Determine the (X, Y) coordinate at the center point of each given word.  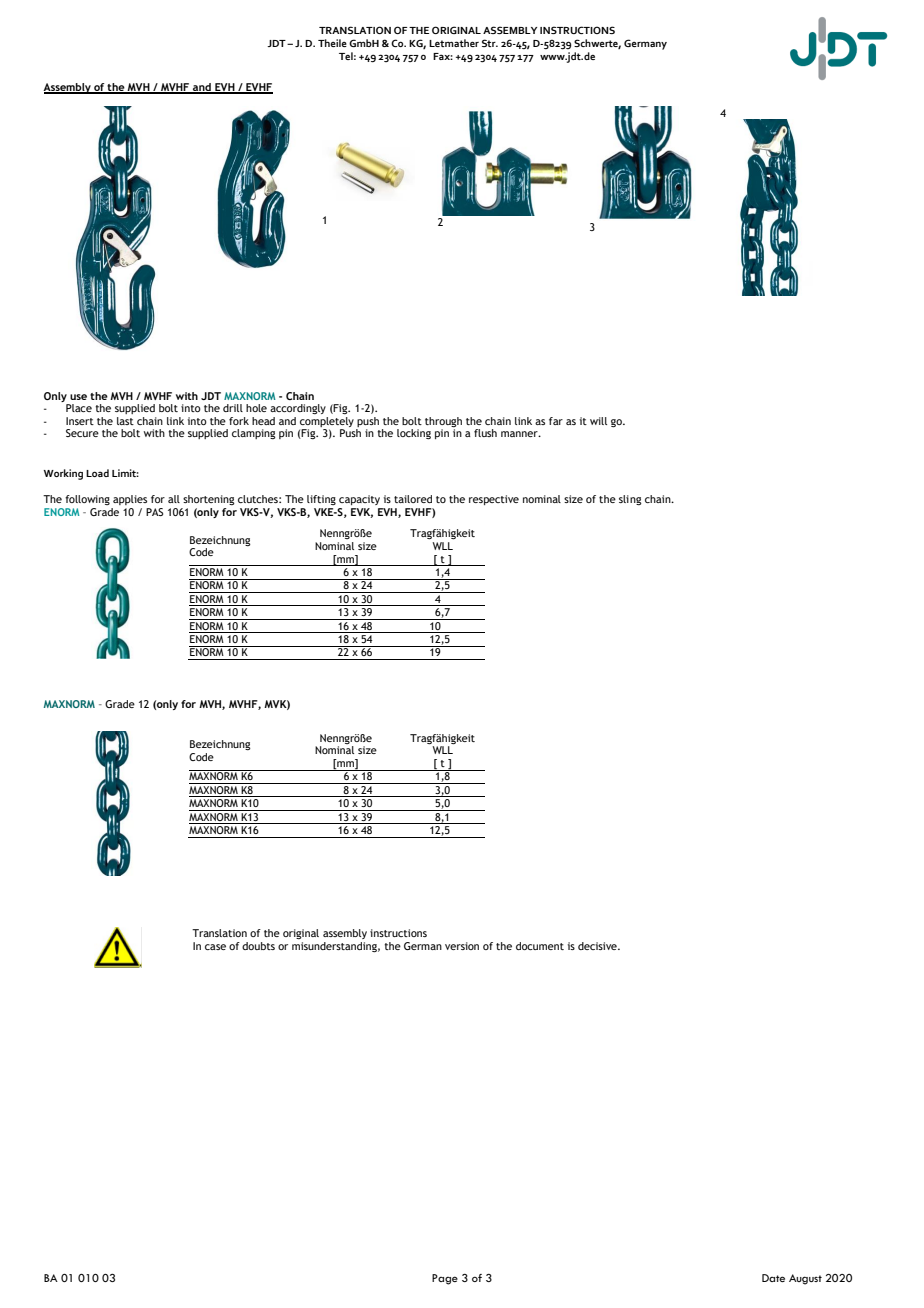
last (125, 421)
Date (773, 1278)
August (805, 1279)
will (598, 421)
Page (445, 1279)
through (443, 423)
